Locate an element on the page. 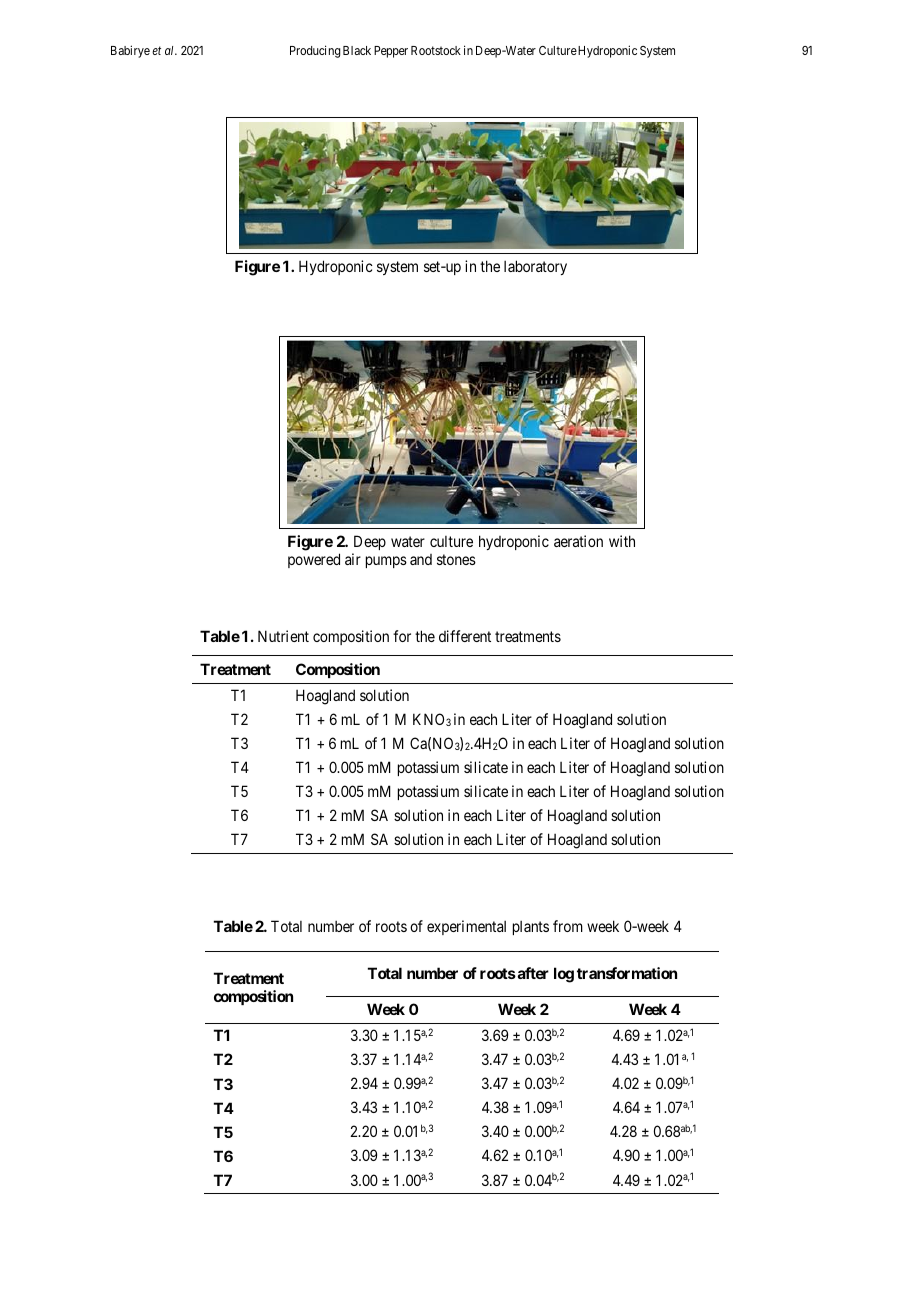 This page has height=1308, width=924. powered is located at coordinates (314, 560).
